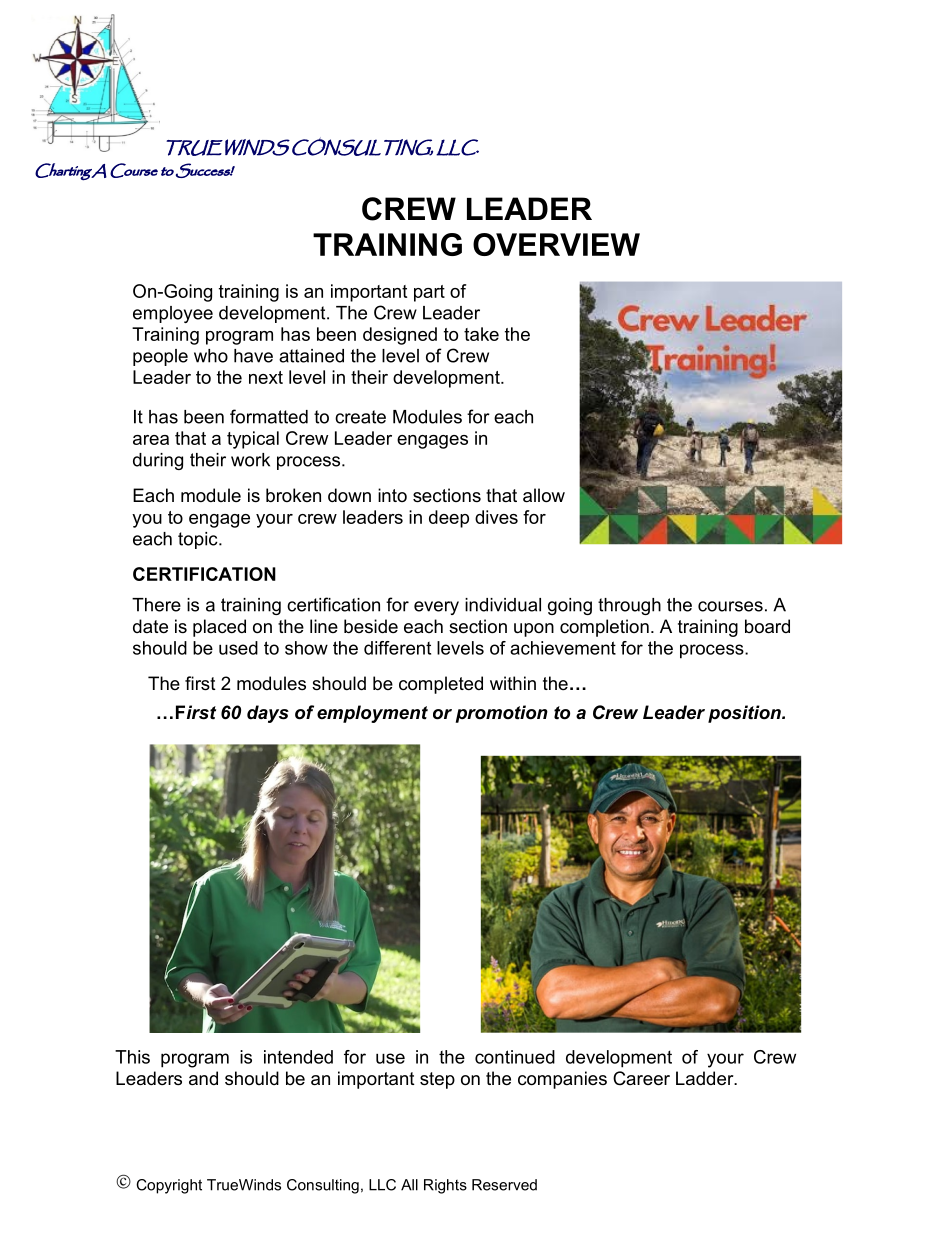 The image size is (952, 1233). Describe the element at coordinates (556, 244) in the screenshot. I see `OVERVIEW` at that location.
